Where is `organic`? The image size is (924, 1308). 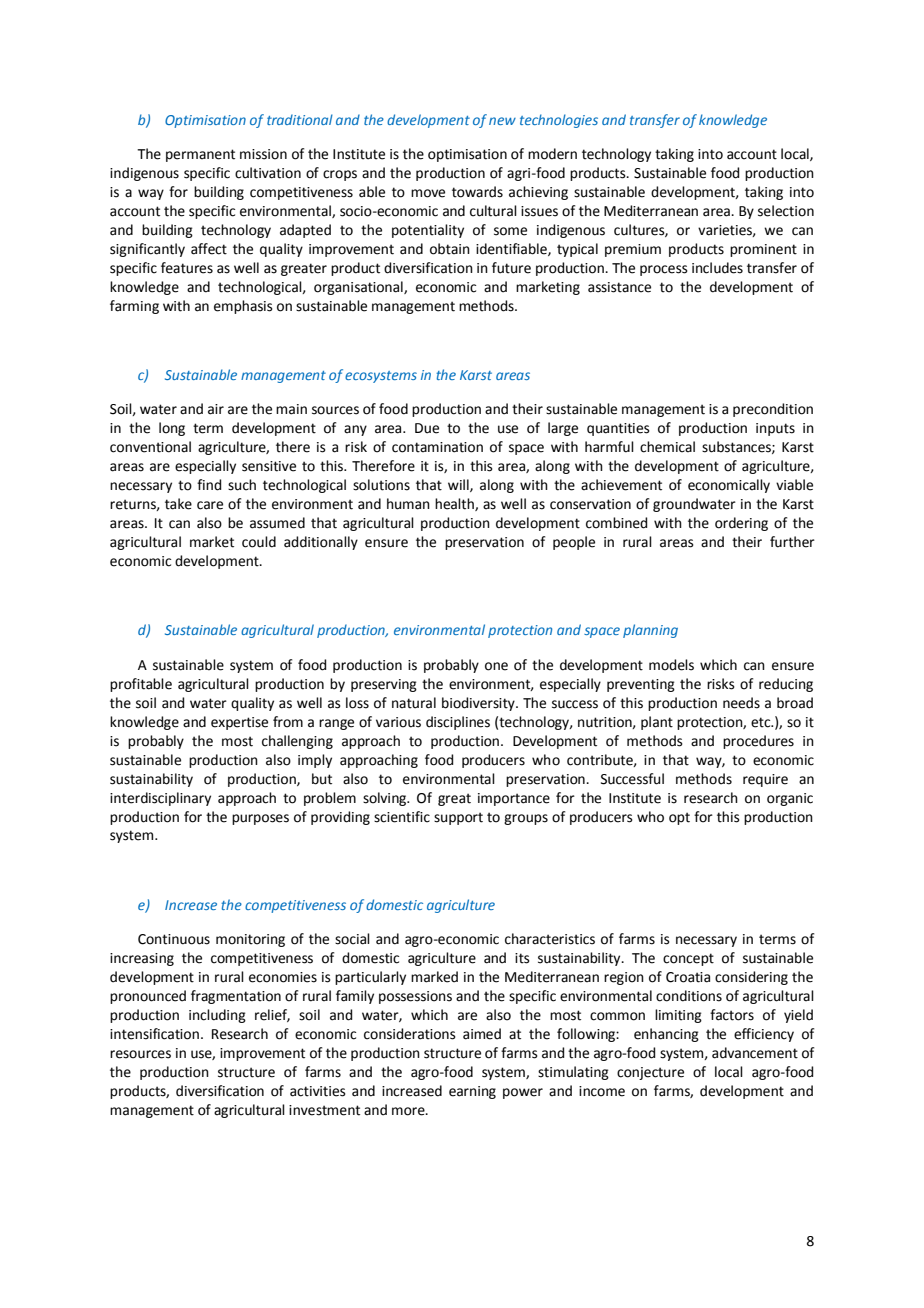 organic is located at coordinates (790, 799).
